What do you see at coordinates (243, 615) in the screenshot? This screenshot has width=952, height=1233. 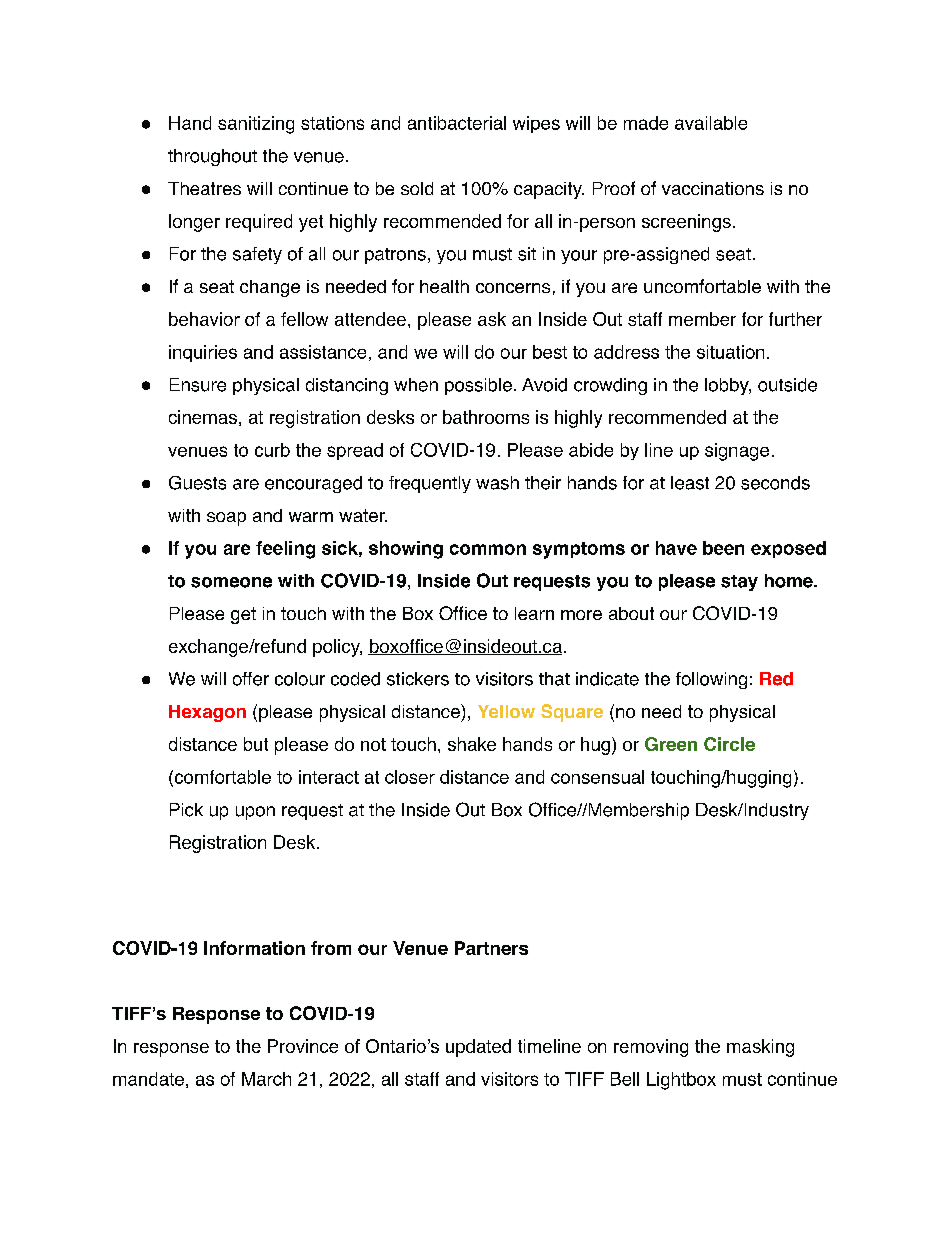 I see `get` at bounding box center [243, 615].
